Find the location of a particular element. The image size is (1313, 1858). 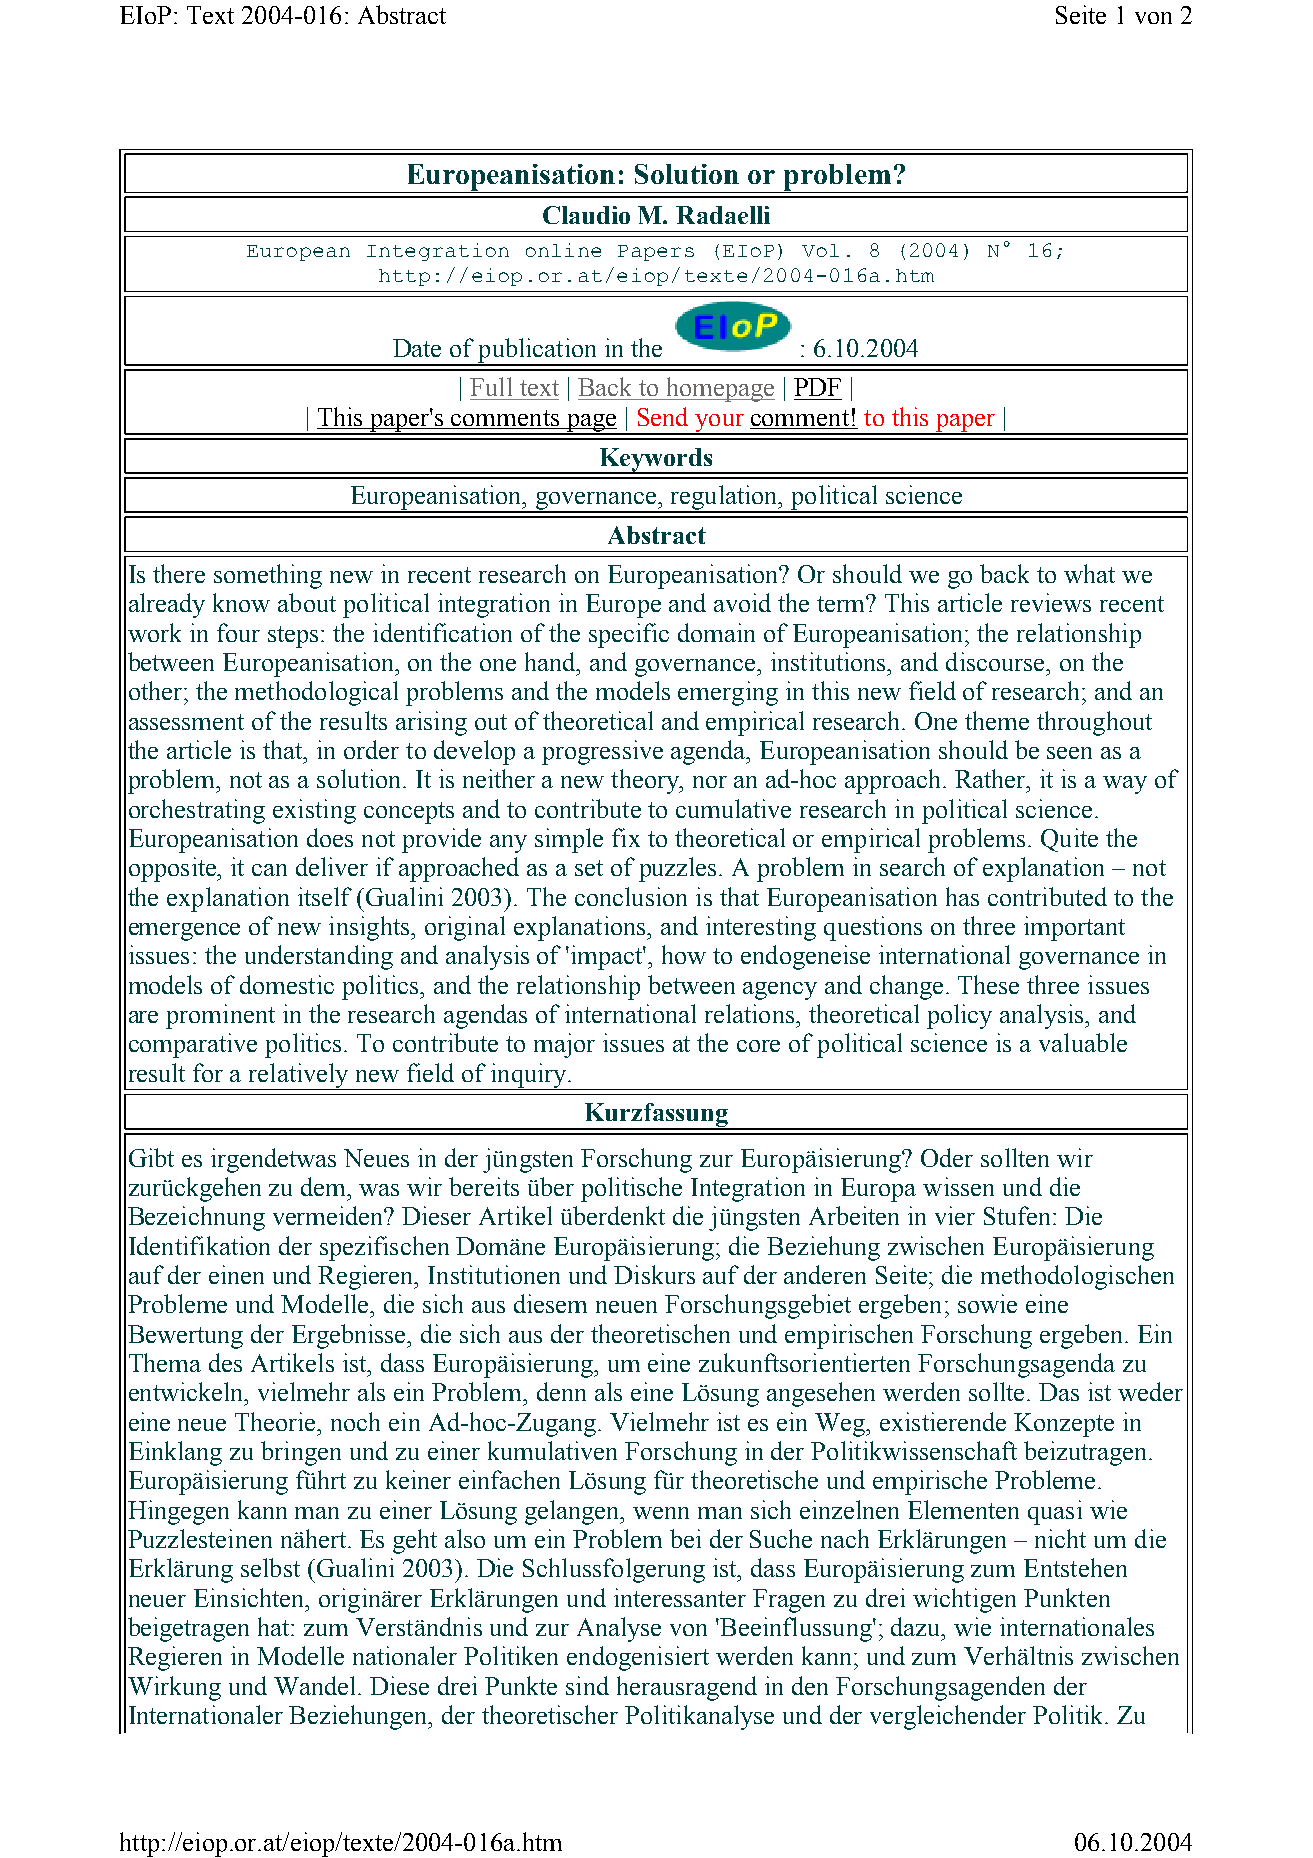

Oder is located at coordinates (947, 1157).
